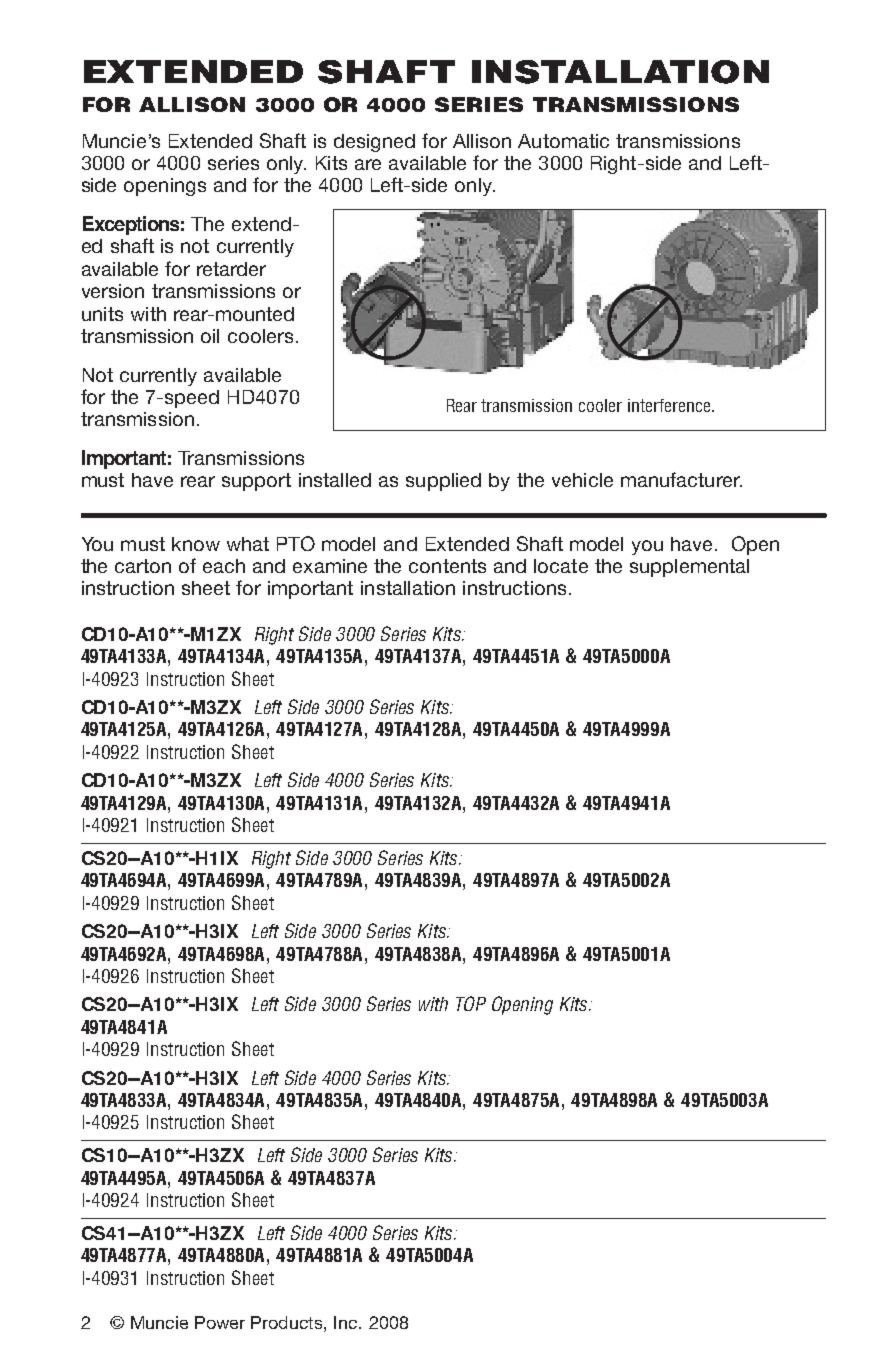 This document has width=887, height=1372. Describe the element at coordinates (689, 568) in the document. I see `supplemental` at that location.
